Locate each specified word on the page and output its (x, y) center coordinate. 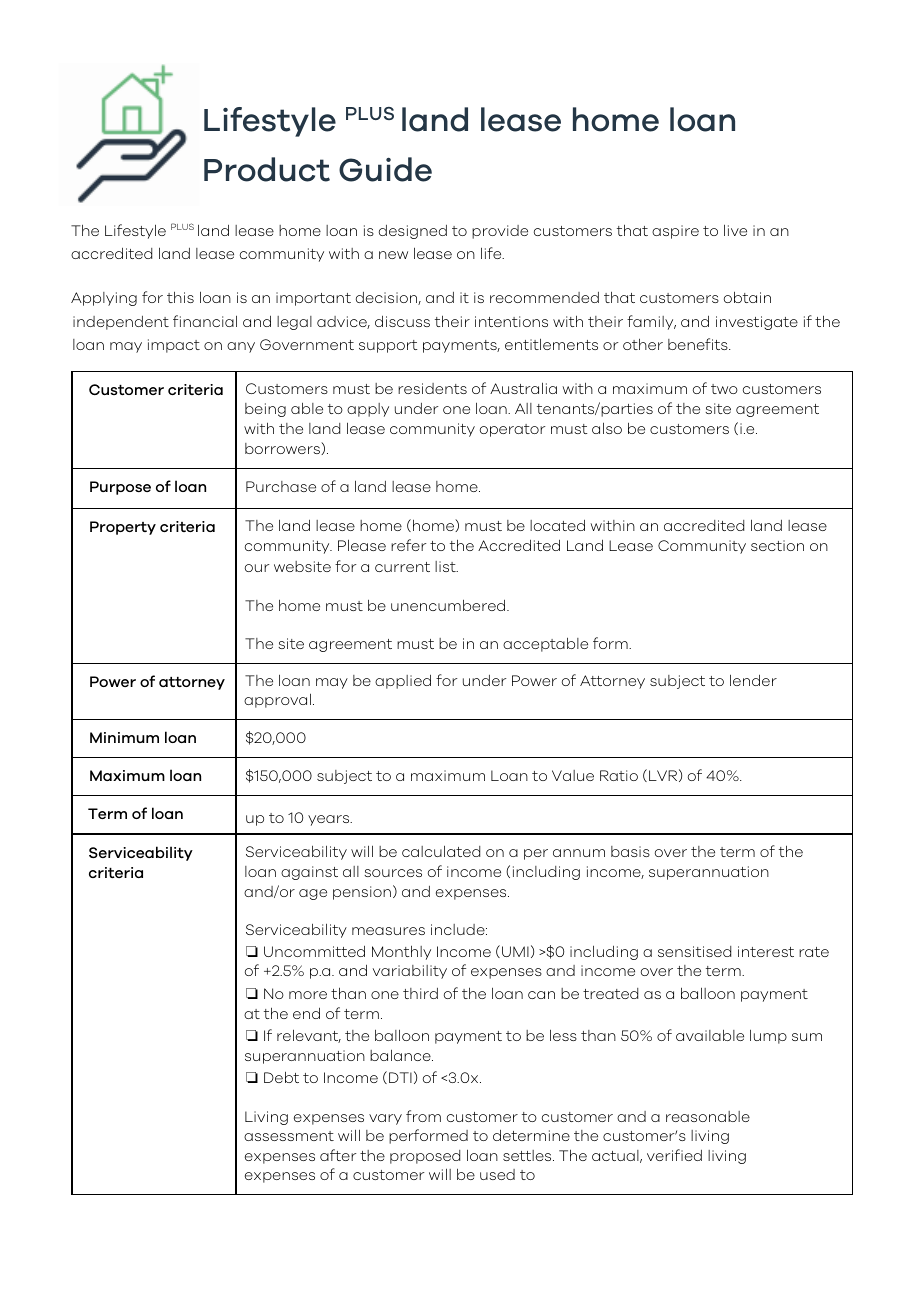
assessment (289, 1136)
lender (753, 680)
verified (674, 1155)
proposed (425, 1157)
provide (500, 232)
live (735, 230)
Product (267, 169)
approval (277, 700)
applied (403, 681)
